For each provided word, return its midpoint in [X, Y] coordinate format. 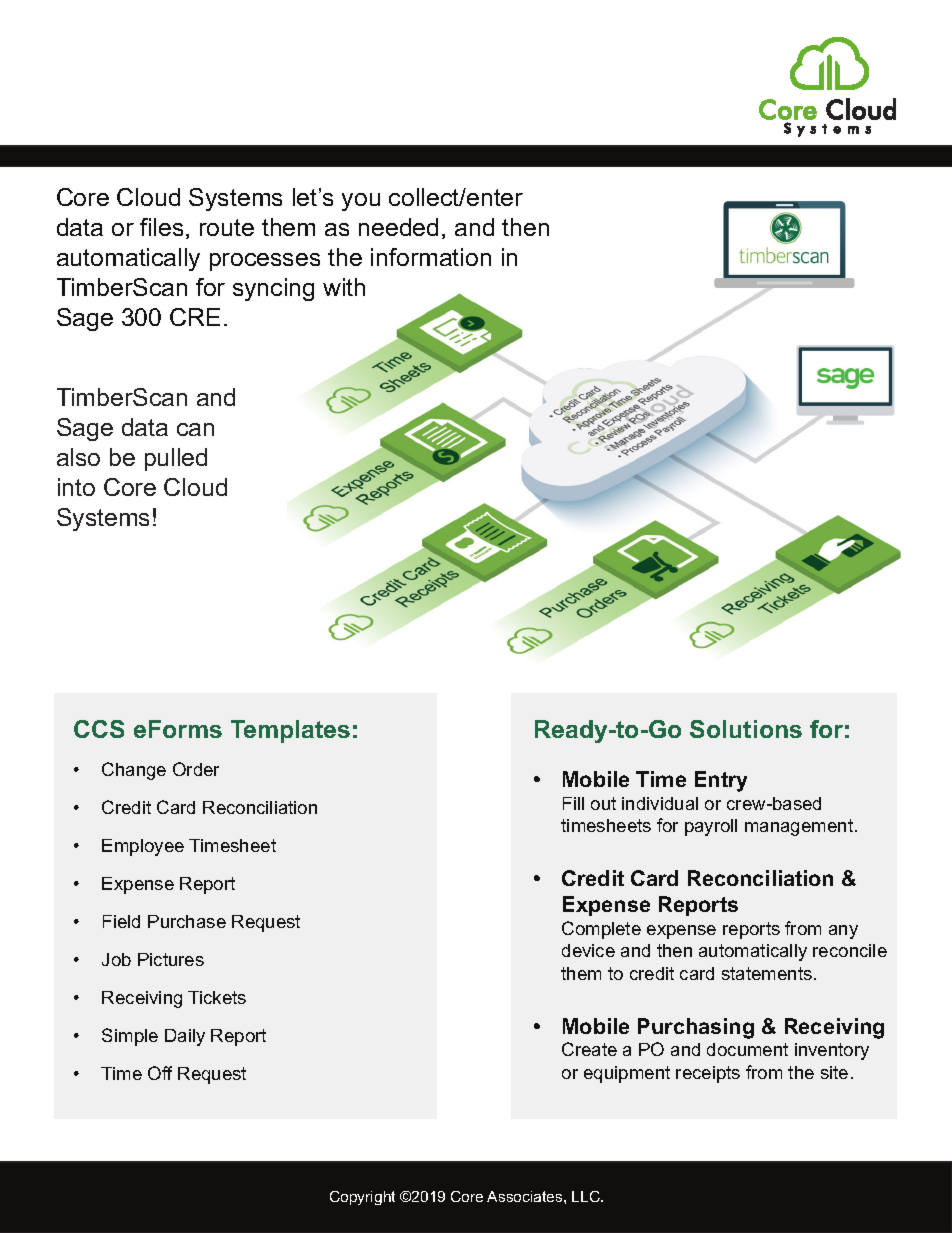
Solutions [746, 729]
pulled [176, 459]
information [431, 257]
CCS [99, 729]
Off [160, 1073]
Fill [573, 803]
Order [196, 769]
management [800, 827]
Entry [721, 781]
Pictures [171, 959]
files [161, 227]
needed [398, 227]
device [588, 950]
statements [767, 973]
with [344, 287]
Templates [290, 731]
